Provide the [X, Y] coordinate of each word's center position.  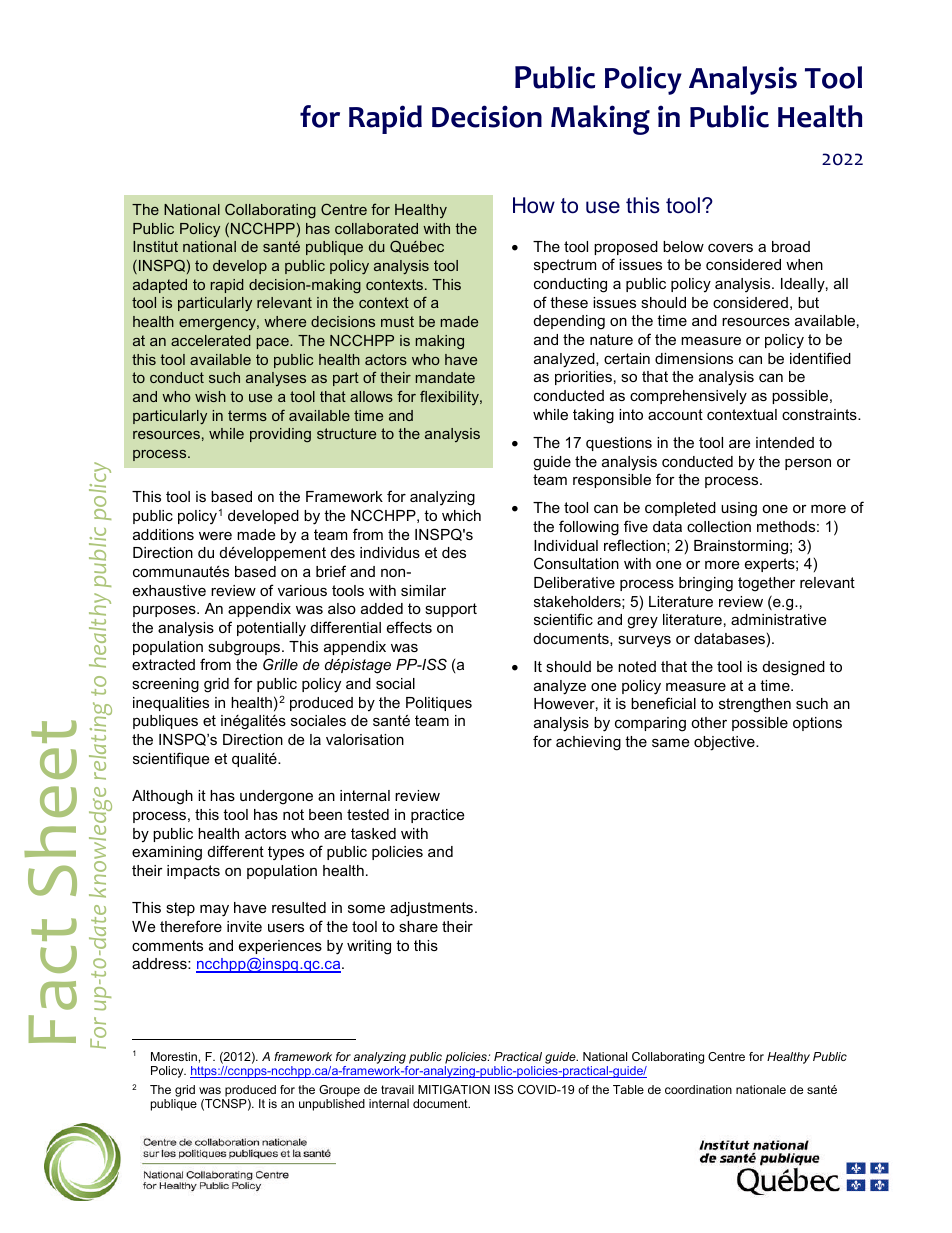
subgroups [245, 648]
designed [794, 668]
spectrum [565, 266]
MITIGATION [454, 1089]
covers [730, 247]
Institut [155, 246]
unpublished [332, 1105]
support [451, 610]
